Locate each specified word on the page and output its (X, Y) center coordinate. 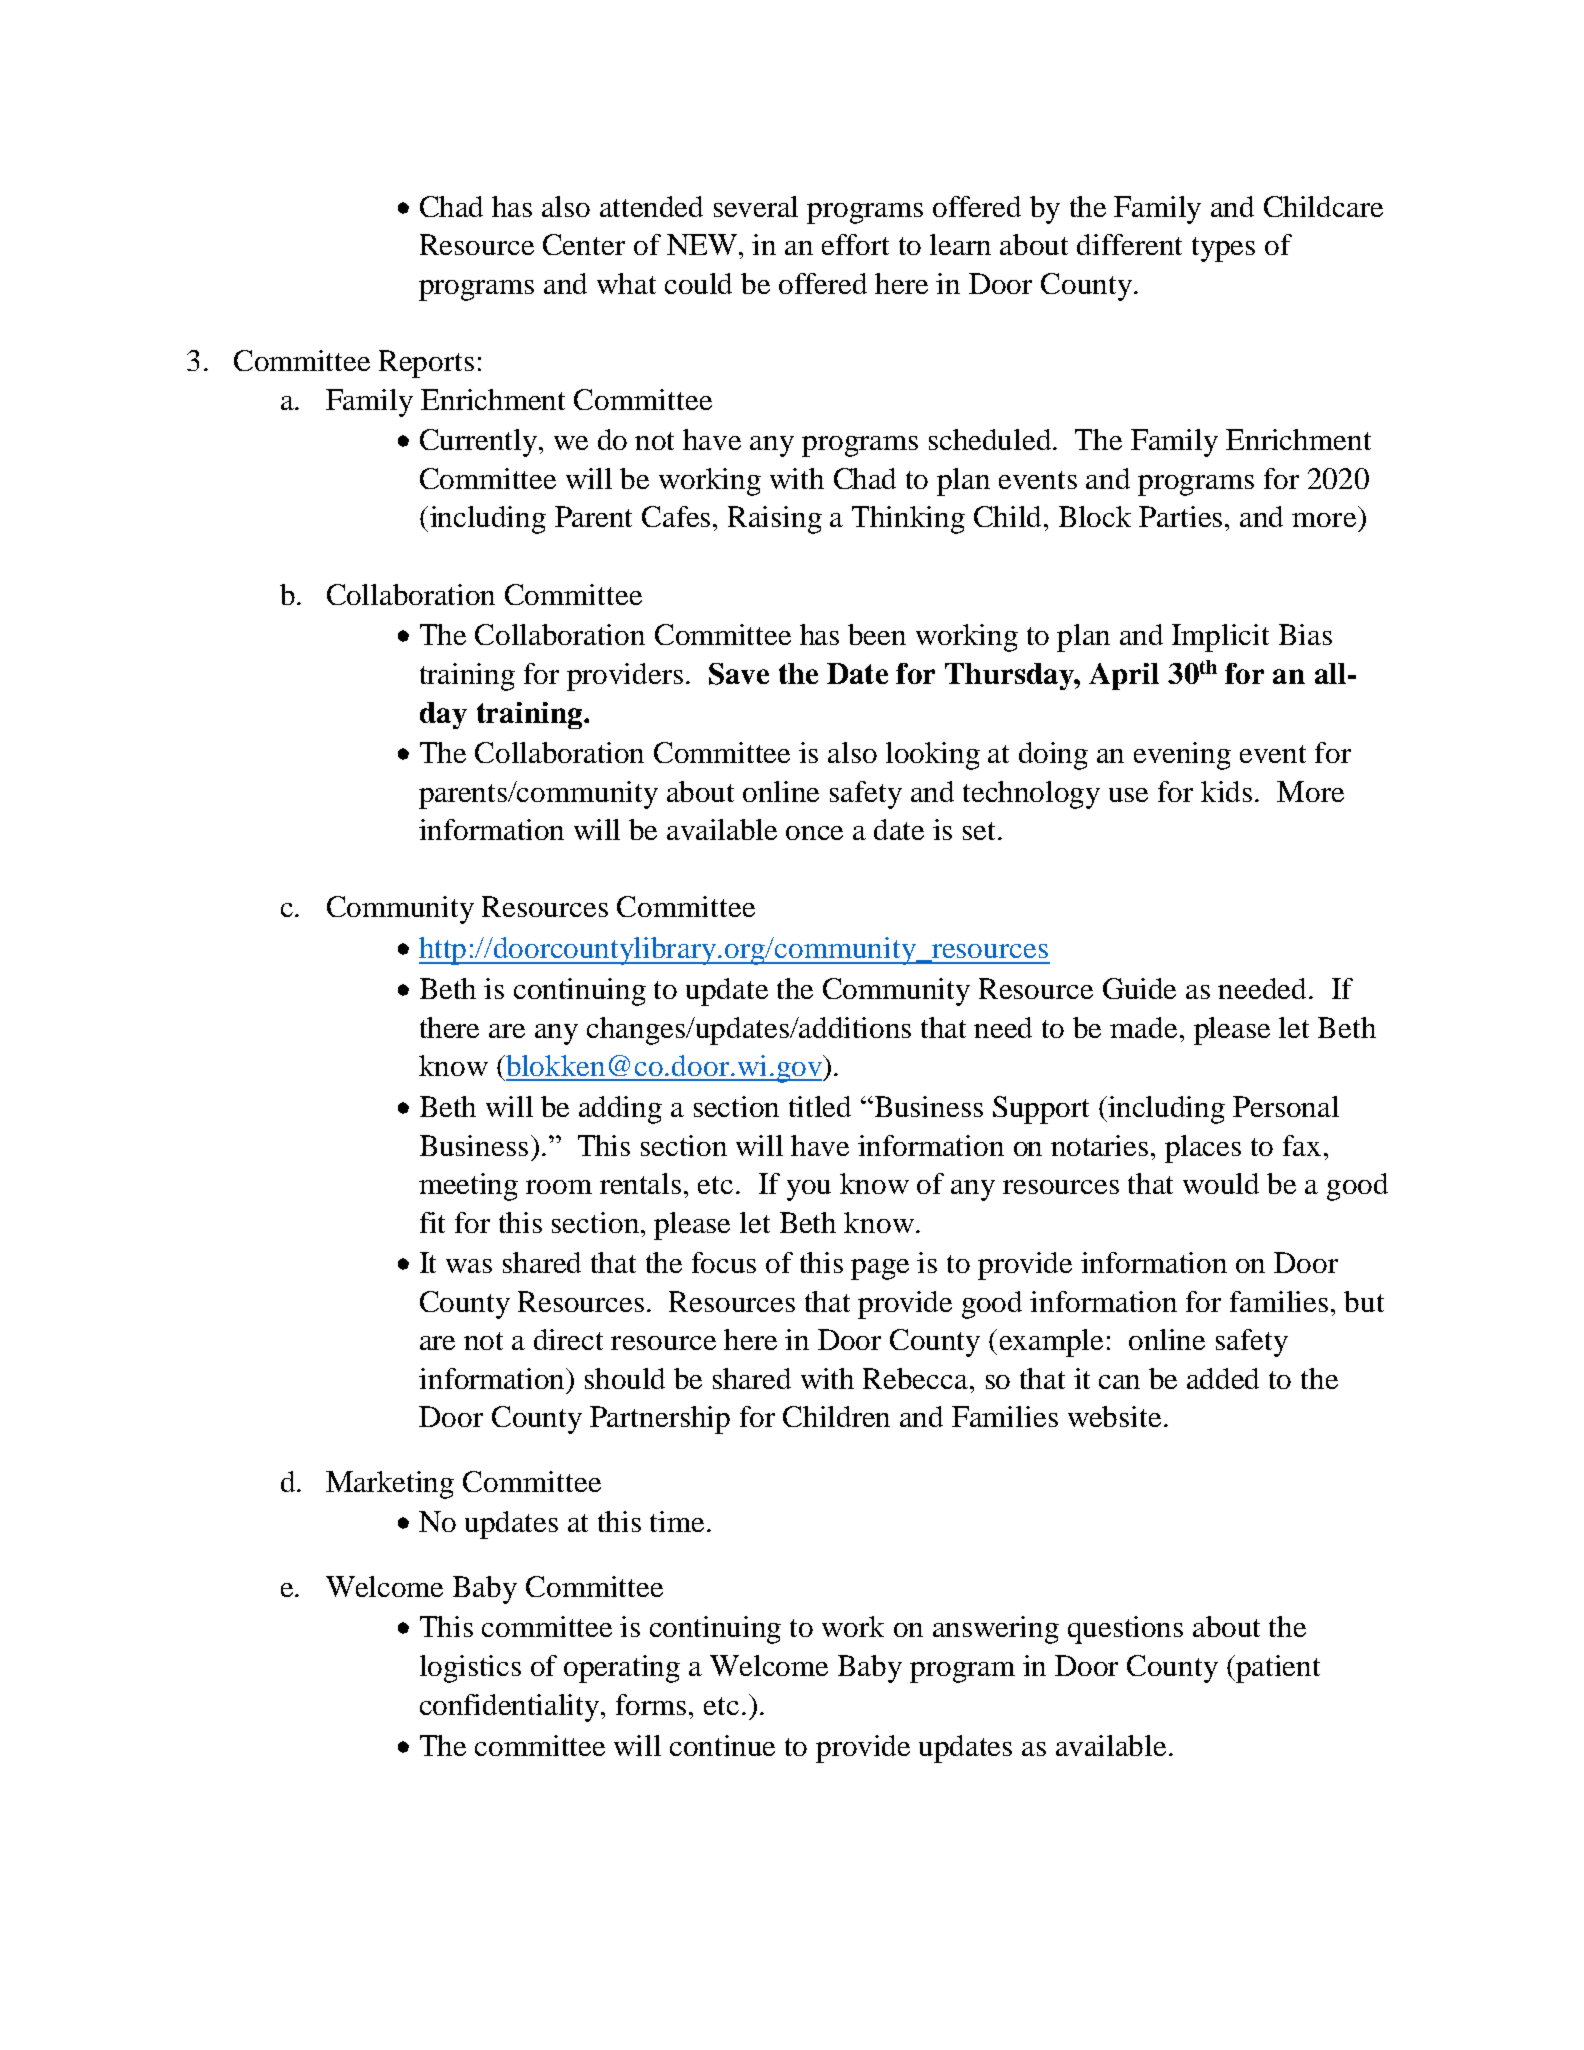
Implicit (1220, 638)
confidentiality (511, 1708)
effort (855, 244)
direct (568, 1339)
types (1223, 249)
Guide (1139, 988)
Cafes (676, 516)
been (877, 634)
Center (584, 244)
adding (620, 1110)
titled (820, 1106)
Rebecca (917, 1378)
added (1223, 1378)
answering (996, 1630)
